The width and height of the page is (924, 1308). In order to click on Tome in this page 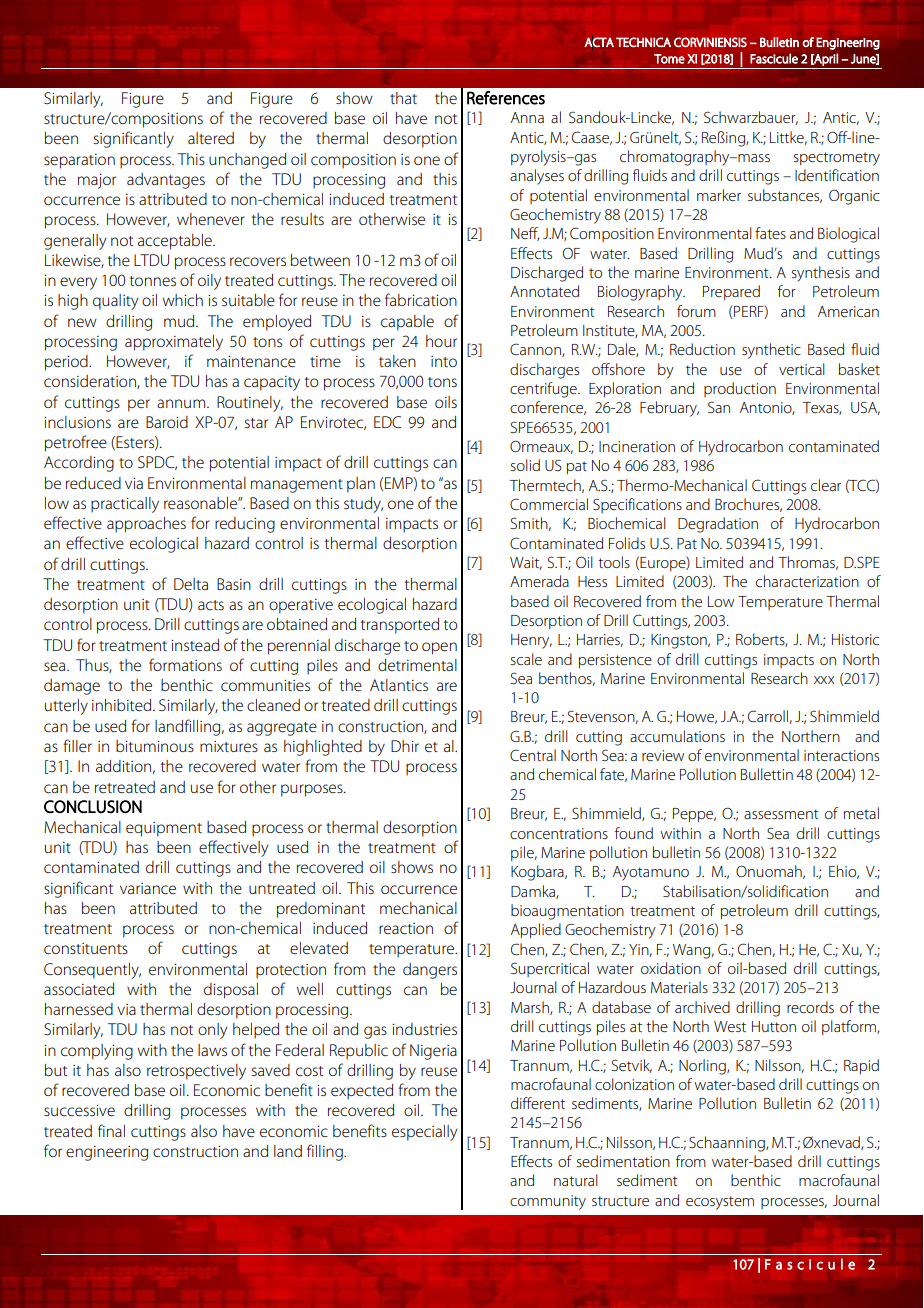, I will do `click(669, 59)`.
